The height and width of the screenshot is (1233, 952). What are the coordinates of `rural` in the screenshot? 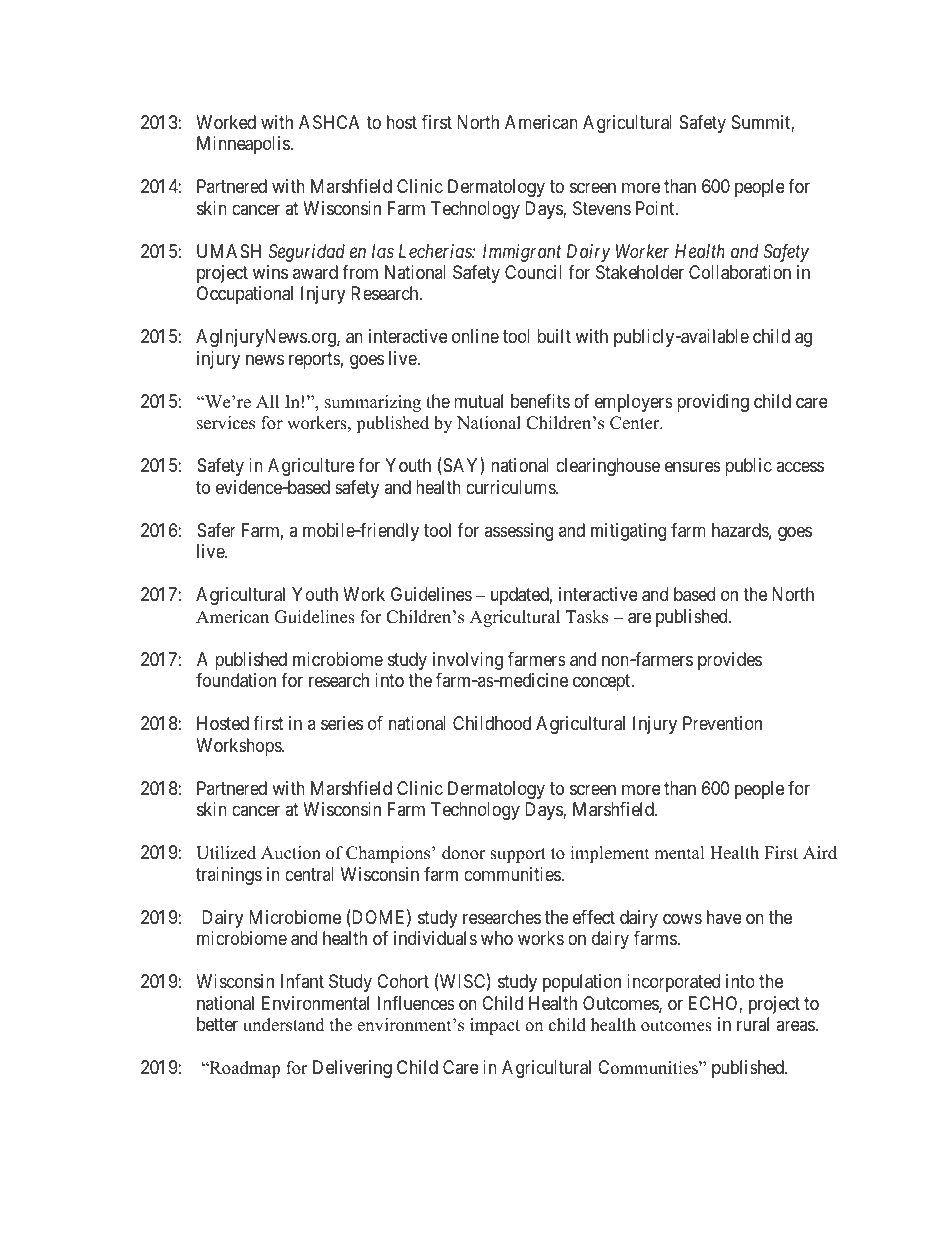 It's located at (753, 1024).
